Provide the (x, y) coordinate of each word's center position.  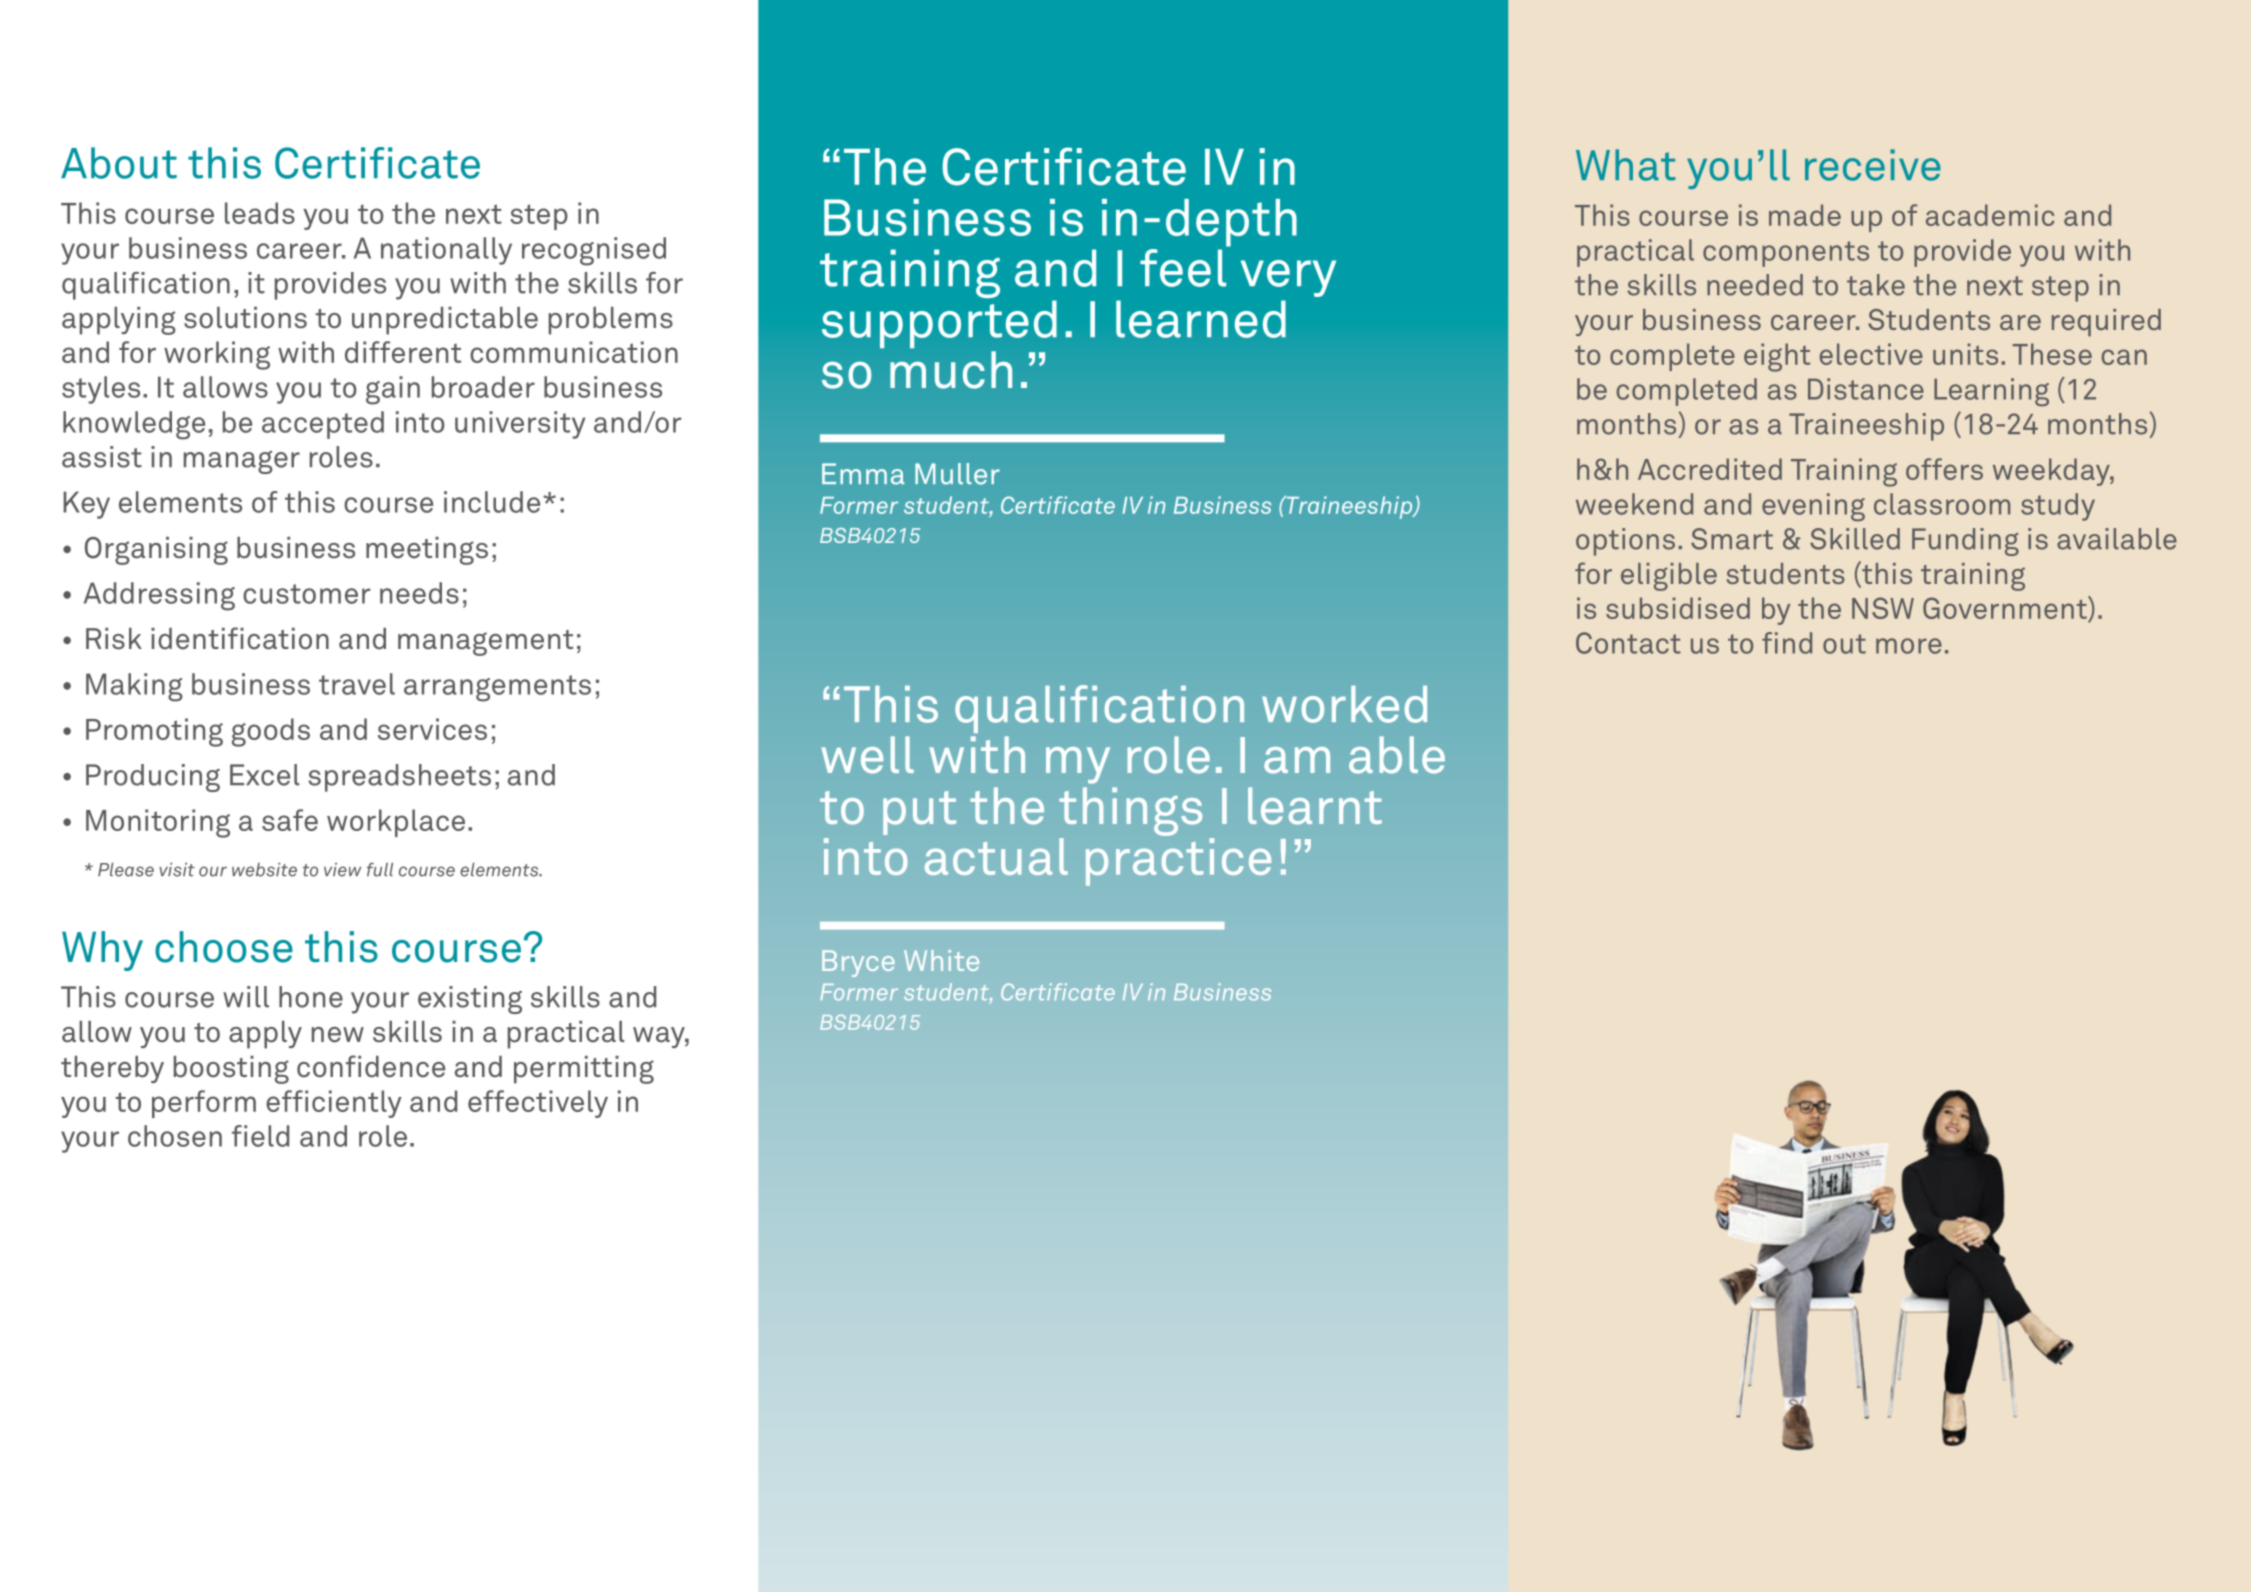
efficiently (334, 1104)
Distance (1866, 389)
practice (1178, 862)
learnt (1315, 806)
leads (260, 213)
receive (1873, 165)
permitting (584, 1070)
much (951, 370)
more (1909, 646)
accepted (323, 425)
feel (1183, 268)
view (342, 870)
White (941, 960)
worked (1344, 704)
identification (240, 638)
